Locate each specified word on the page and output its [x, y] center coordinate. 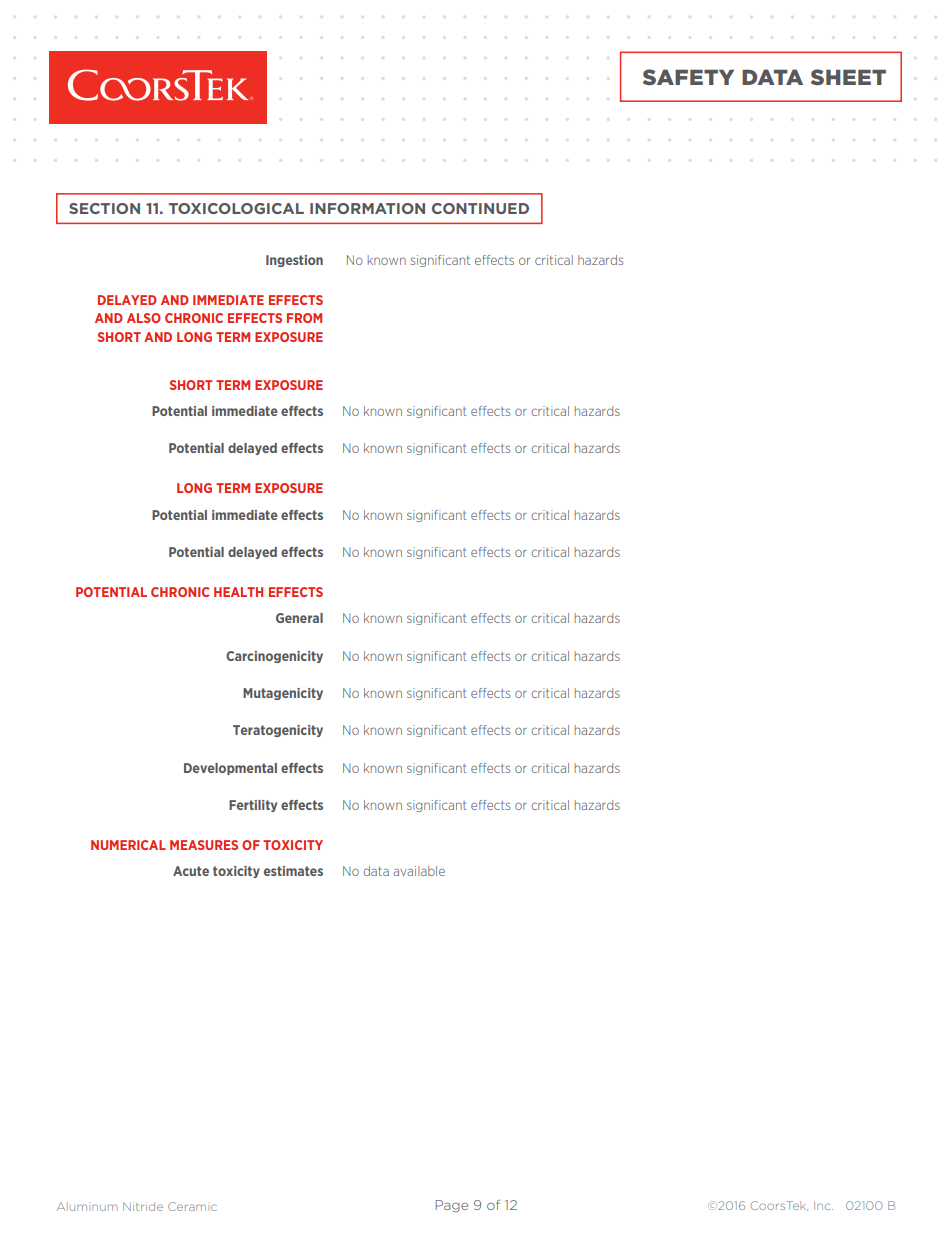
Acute [191, 871]
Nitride [143, 1206]
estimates [293, 871]
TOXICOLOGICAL [236, 208]
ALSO [144, 318]
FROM [304, 318]
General [299, 618]
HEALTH [238, 592]
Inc [823, 1205]
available [419, 871]
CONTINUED [480, 208]
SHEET [848, 77]
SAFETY [688, 77]
